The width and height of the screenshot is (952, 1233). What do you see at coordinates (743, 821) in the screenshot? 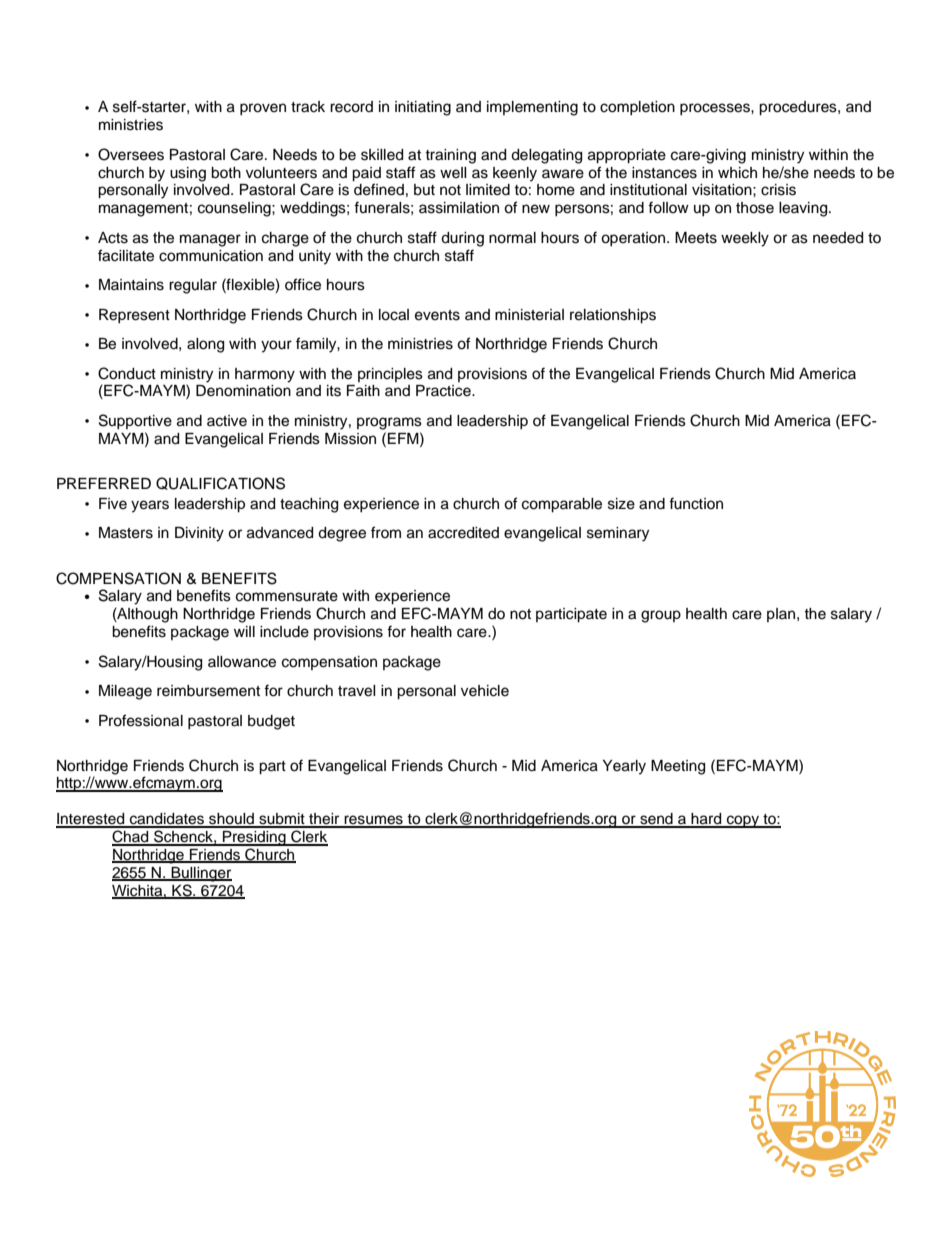
I see `copy` at bounding box center [743, 821].
